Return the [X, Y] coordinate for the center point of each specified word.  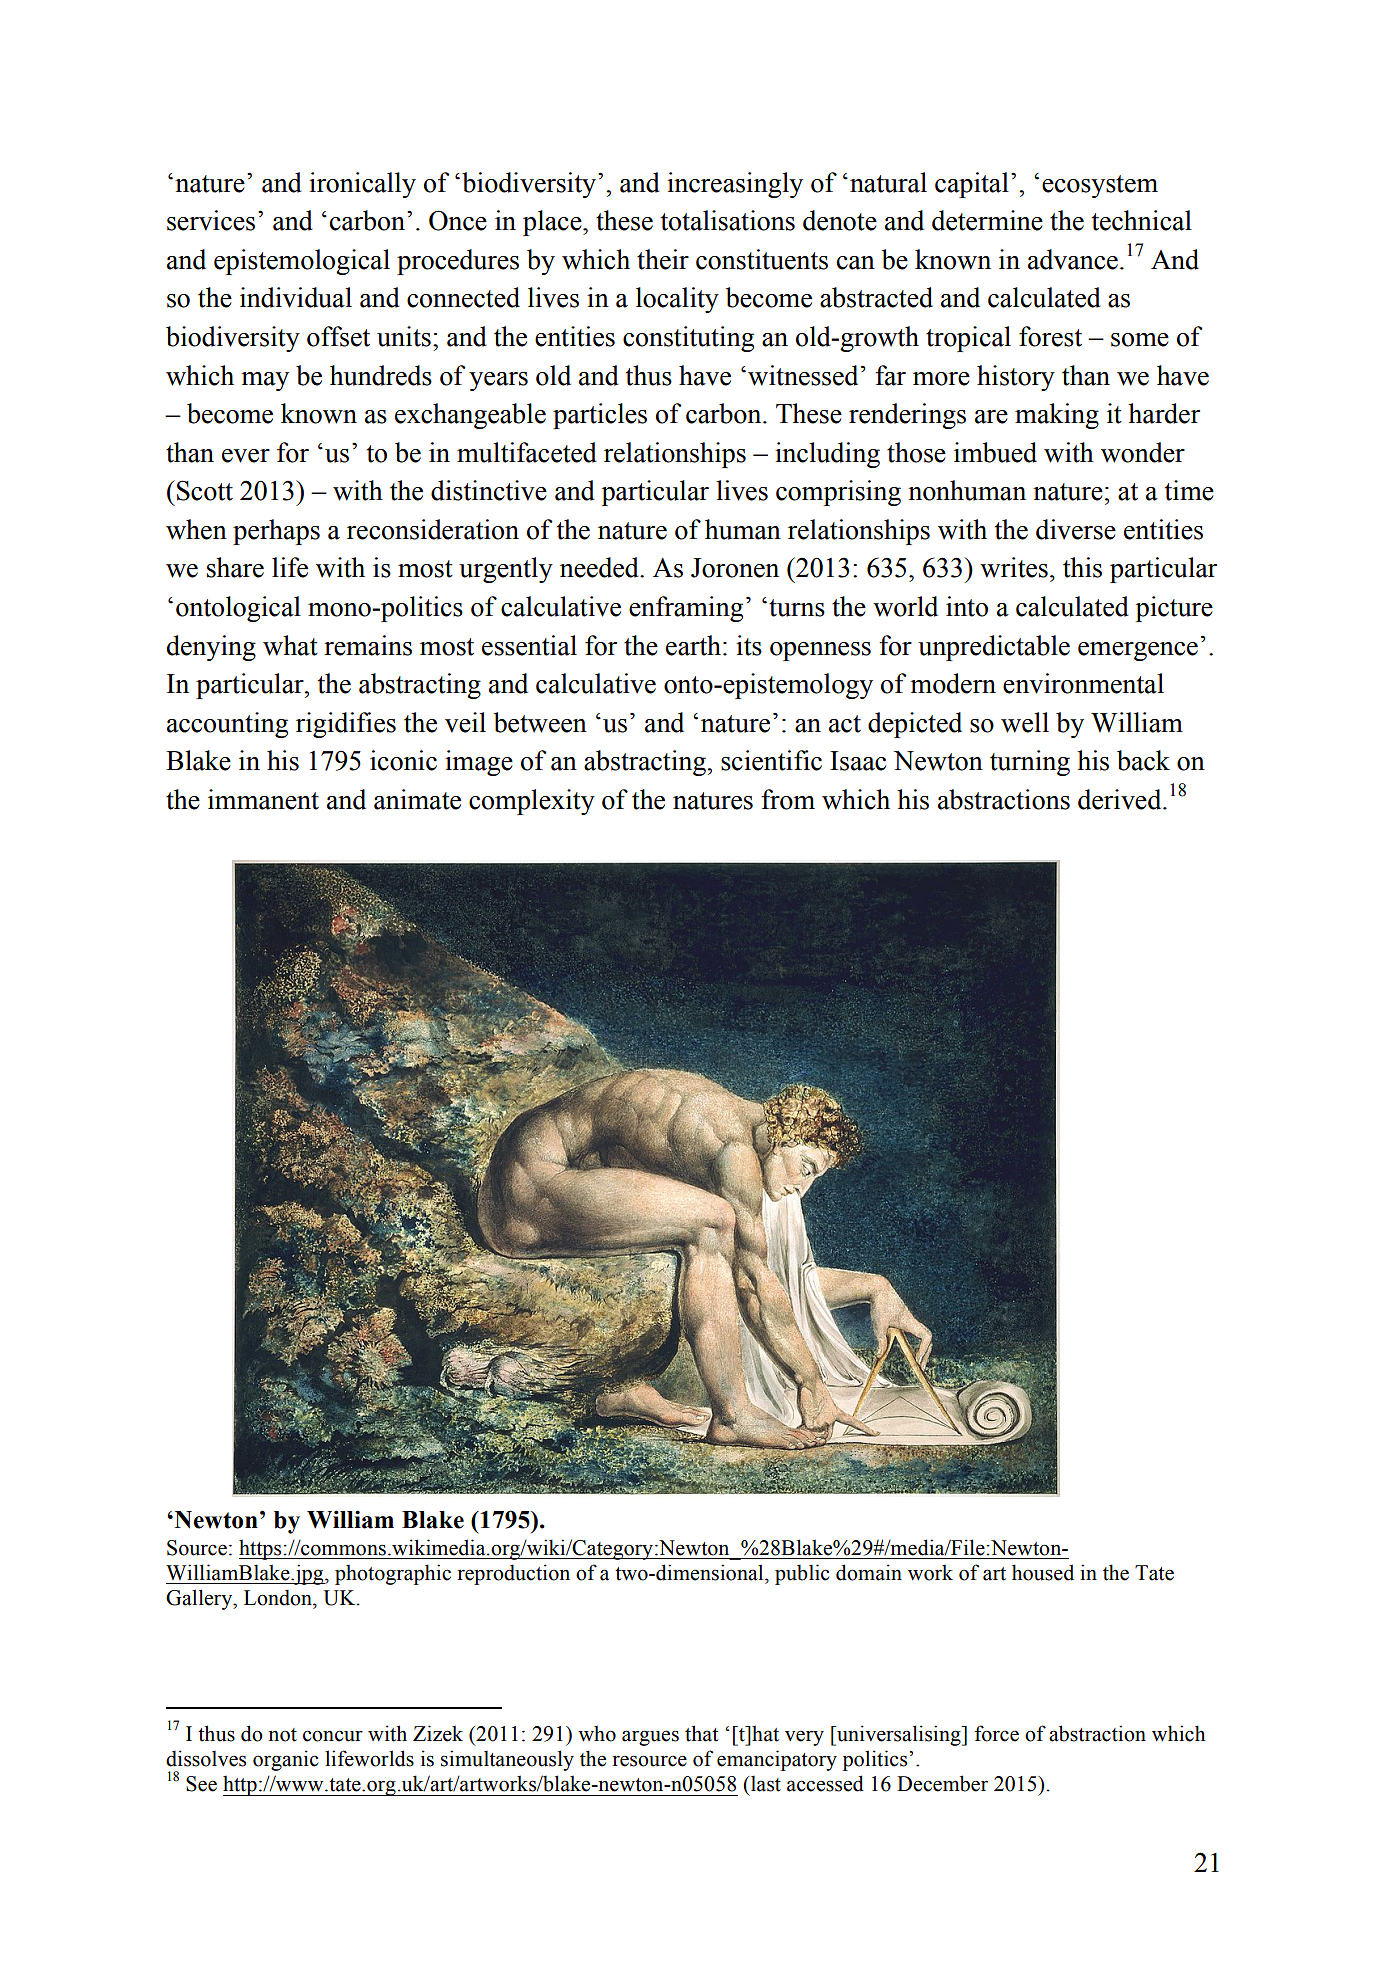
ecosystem [1100, 186]
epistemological [302, 262]
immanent [263, 799]
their [663, 259]
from [788, 799]
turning [1030, 763]
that [702, 1733]
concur [333, 1736]
